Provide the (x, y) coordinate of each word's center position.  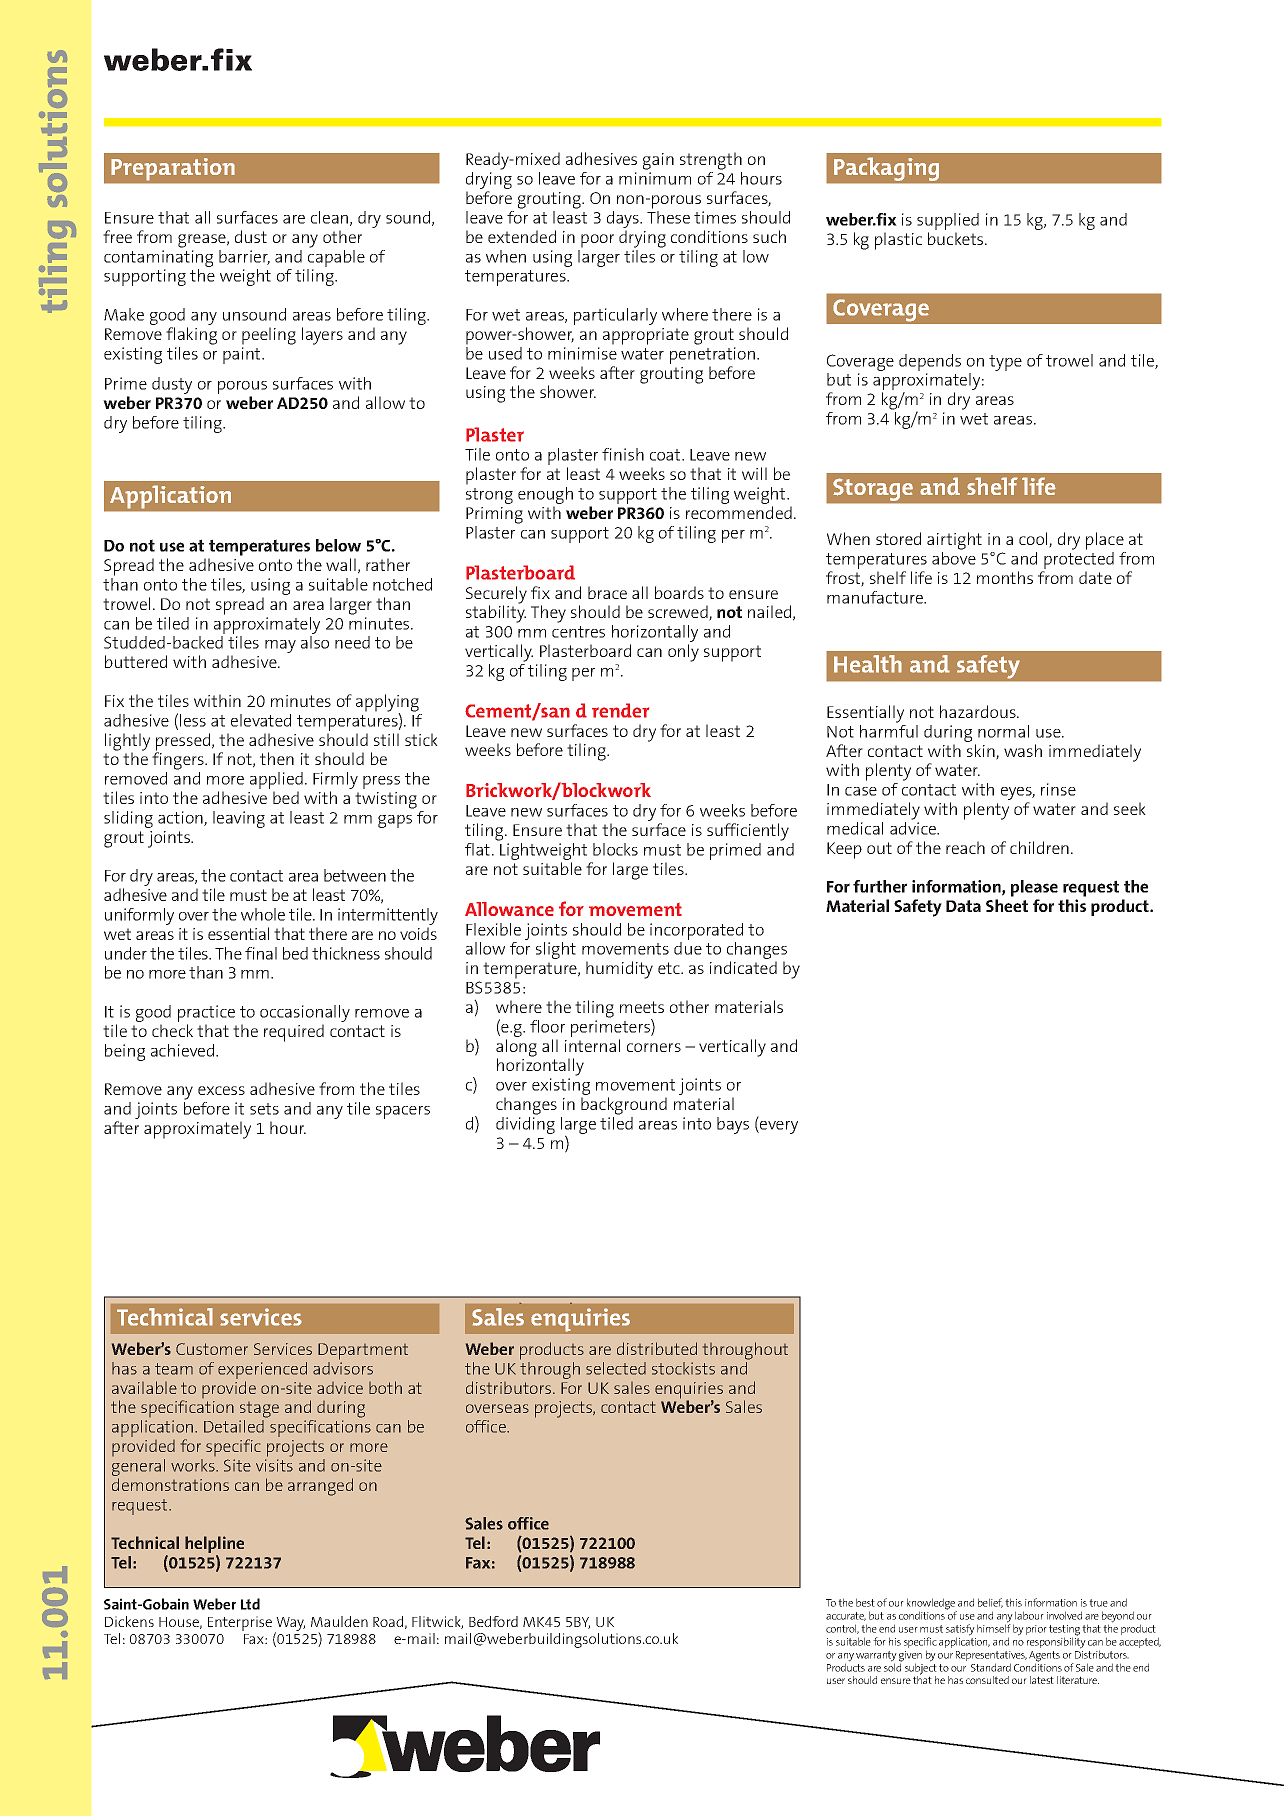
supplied (948, 223)
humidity (619, 970)
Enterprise (240, 1623)
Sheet (1007, 905)
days (624, 221)
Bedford (493, 1621)
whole (263, 914)
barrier (244, 257)
